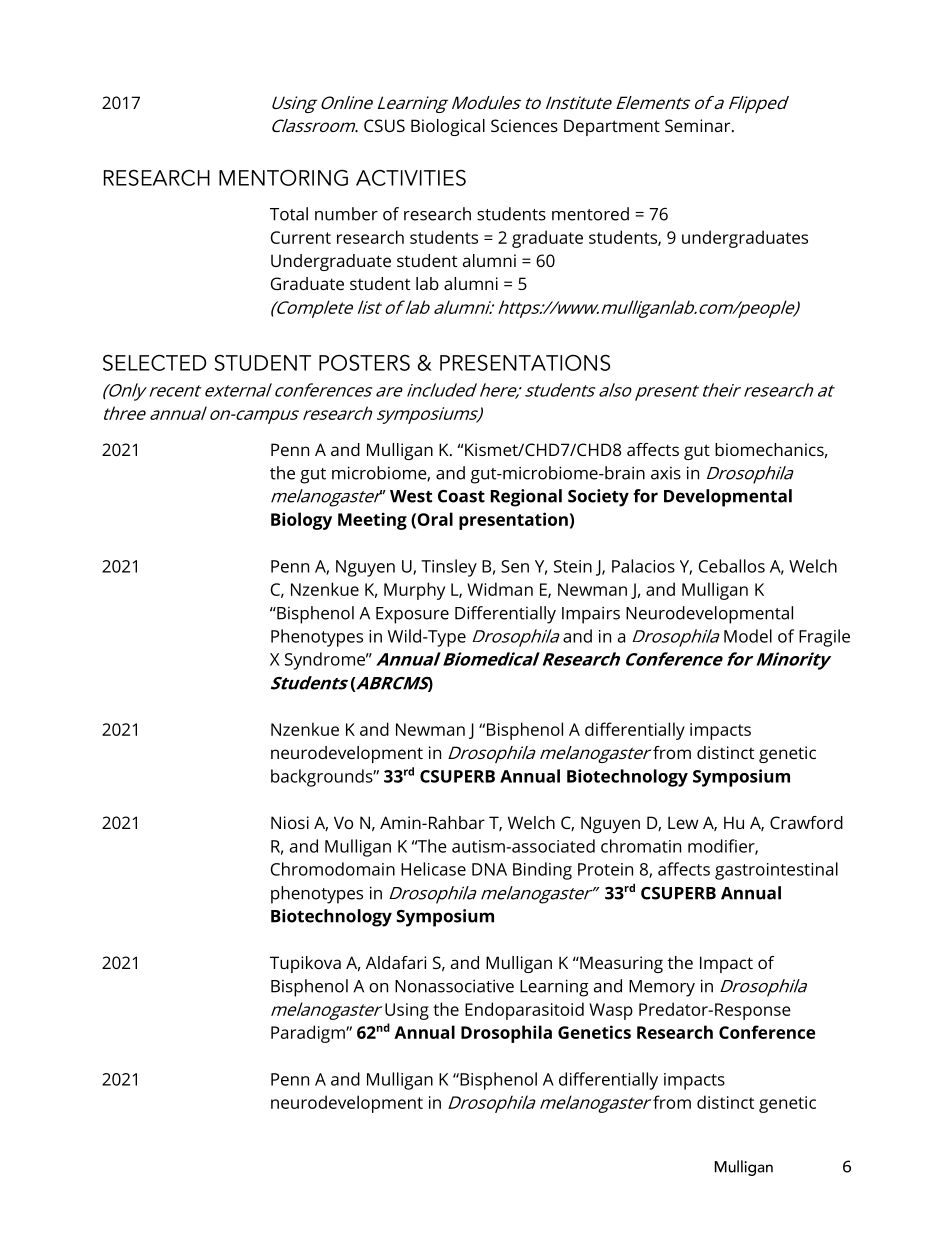 The image size is (952, 1233). I want to click on Model, so click(748, 636).
